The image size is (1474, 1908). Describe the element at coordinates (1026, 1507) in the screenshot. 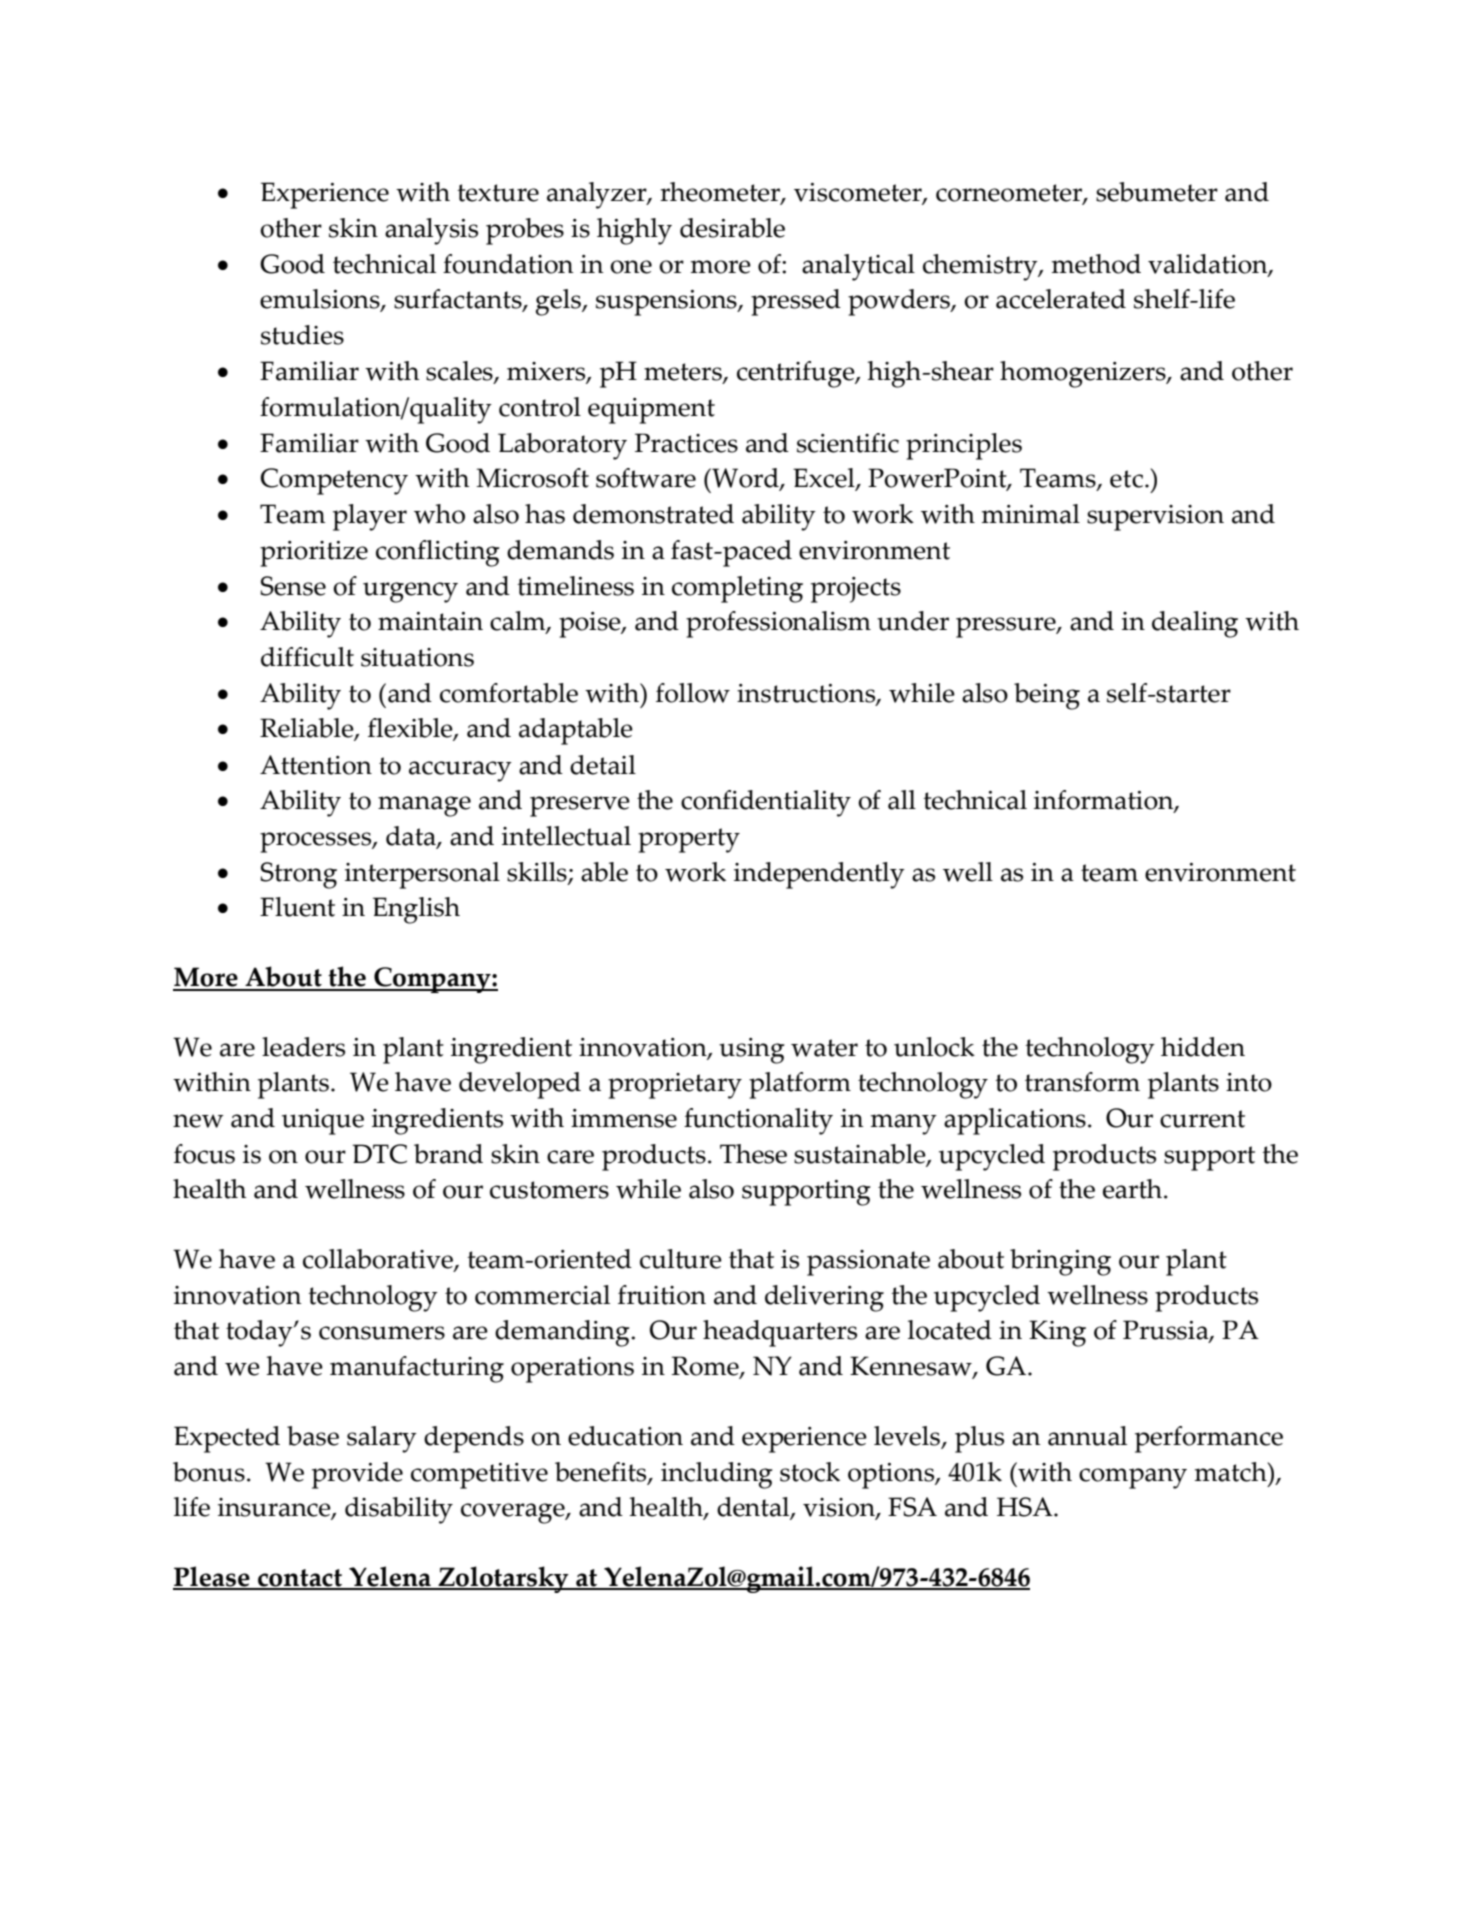

I see `HSA` at that location.
